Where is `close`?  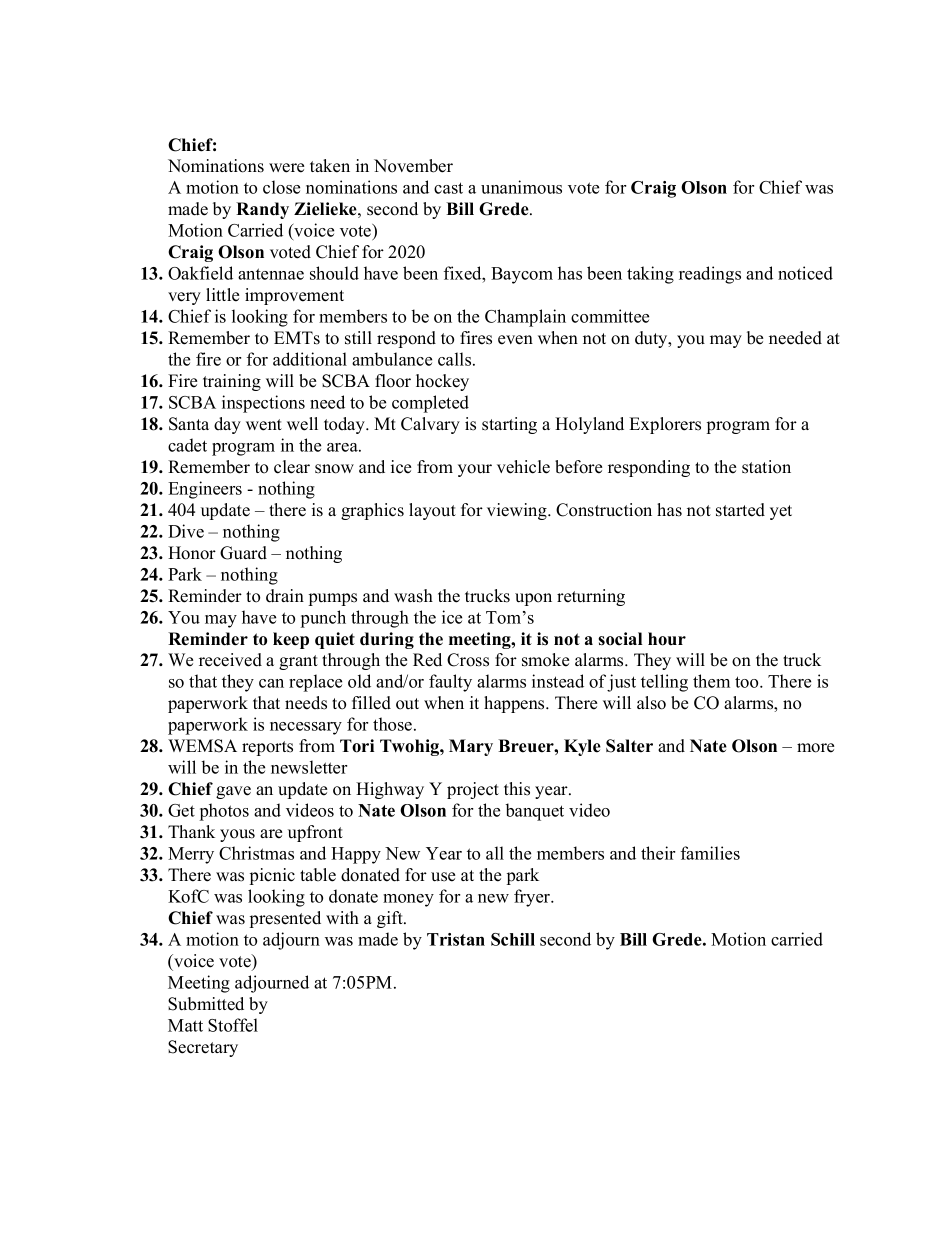 close is located at coordinates (281, 187).
